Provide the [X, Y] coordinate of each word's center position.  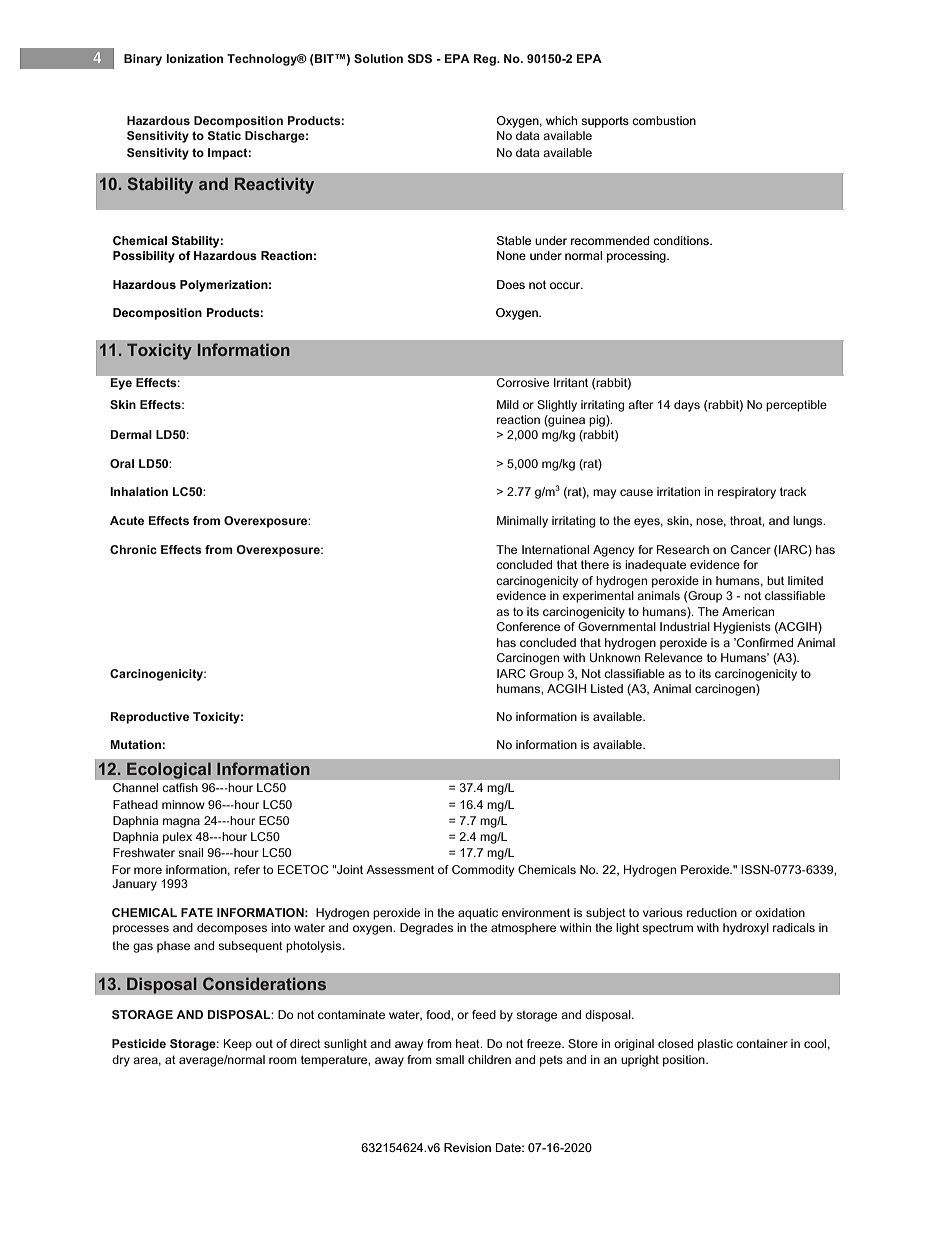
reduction [712, 912]
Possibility [144, 257]
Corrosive [523, 382]
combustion [664, 120]
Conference [528, 626]
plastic [715, 1045]
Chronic [133, 549]
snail [190, 852]
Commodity [483, 871]
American [748, 611]
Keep [238, 1045]
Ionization [194, 58]
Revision [467, 1147]
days [687, 406]
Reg [486, 60]
